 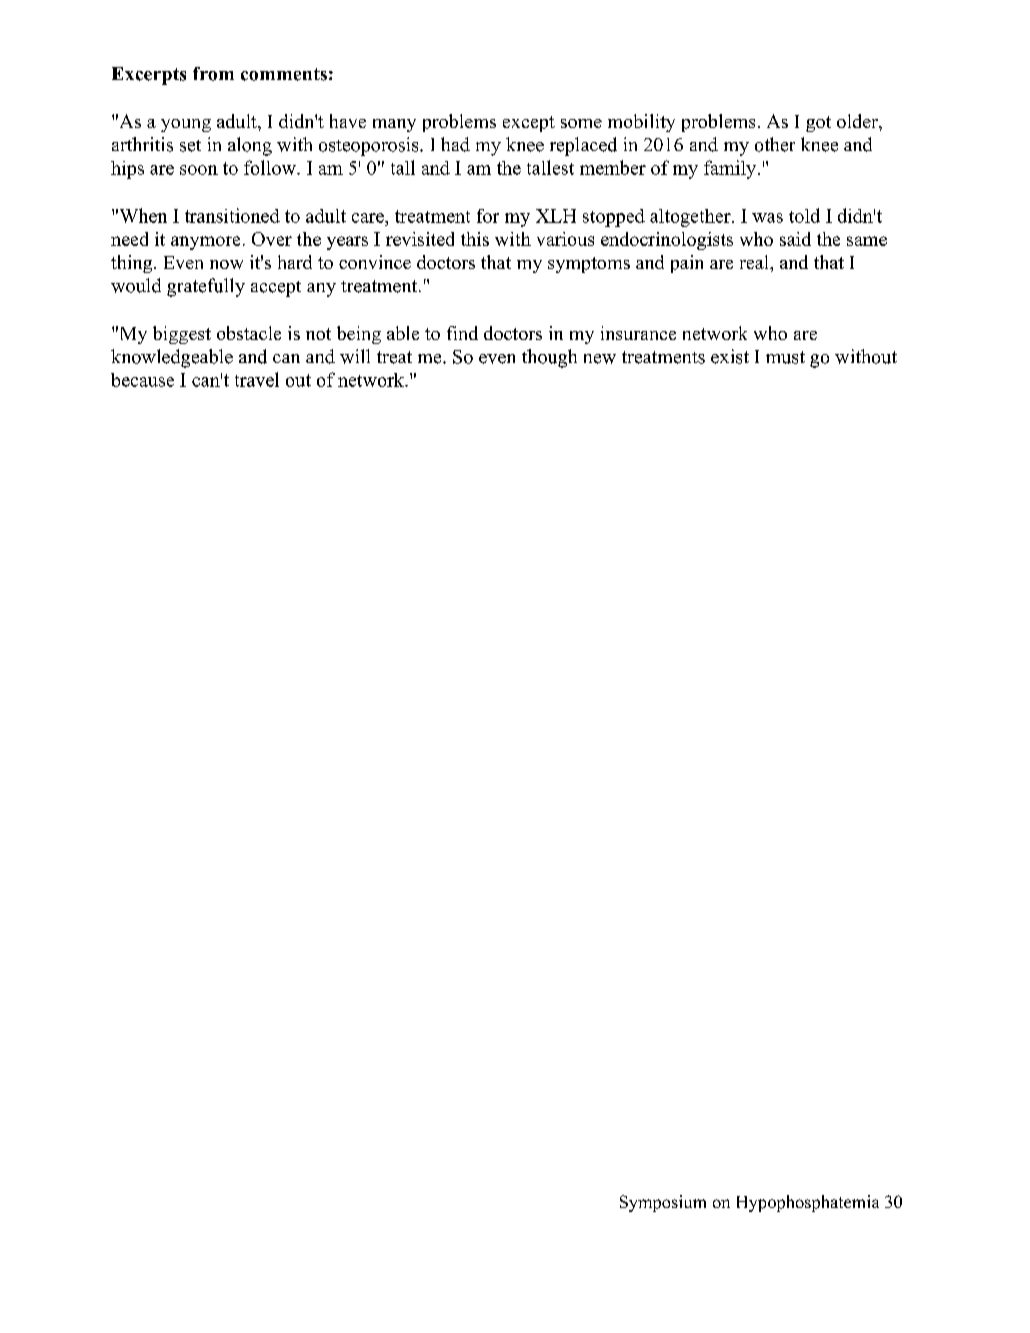 What do you see at coordinates (186, 125) in the screenshot?
I see `young` at bounding box center [186, 125].
